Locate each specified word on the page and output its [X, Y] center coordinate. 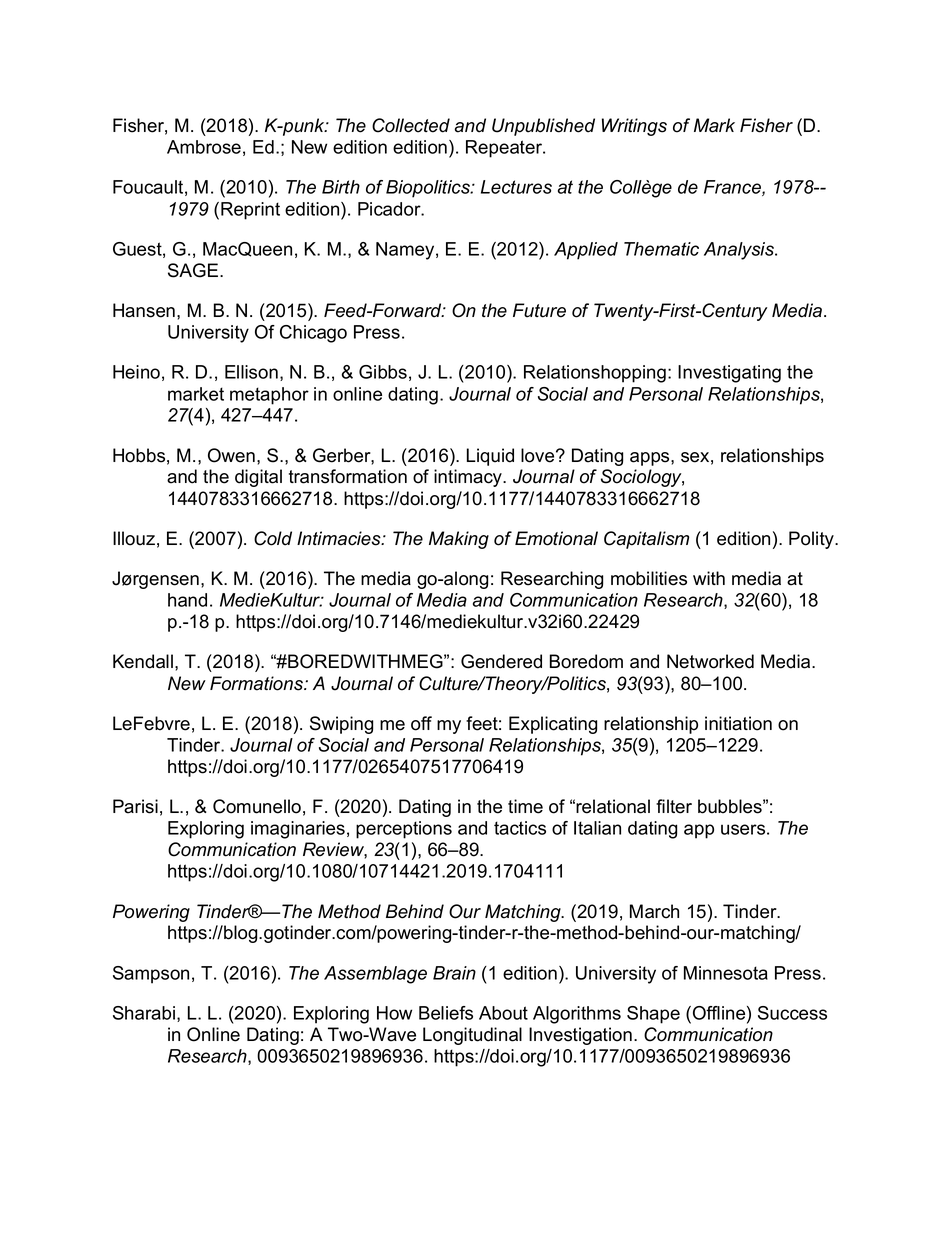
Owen [231, 455]
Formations [258, 683]
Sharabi [145, 1014]
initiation [738, 723]
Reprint [250, 211]
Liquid [490, 457]
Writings [634, 127]
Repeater [505, 149]
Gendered [501, 661]
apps [651, 459]
